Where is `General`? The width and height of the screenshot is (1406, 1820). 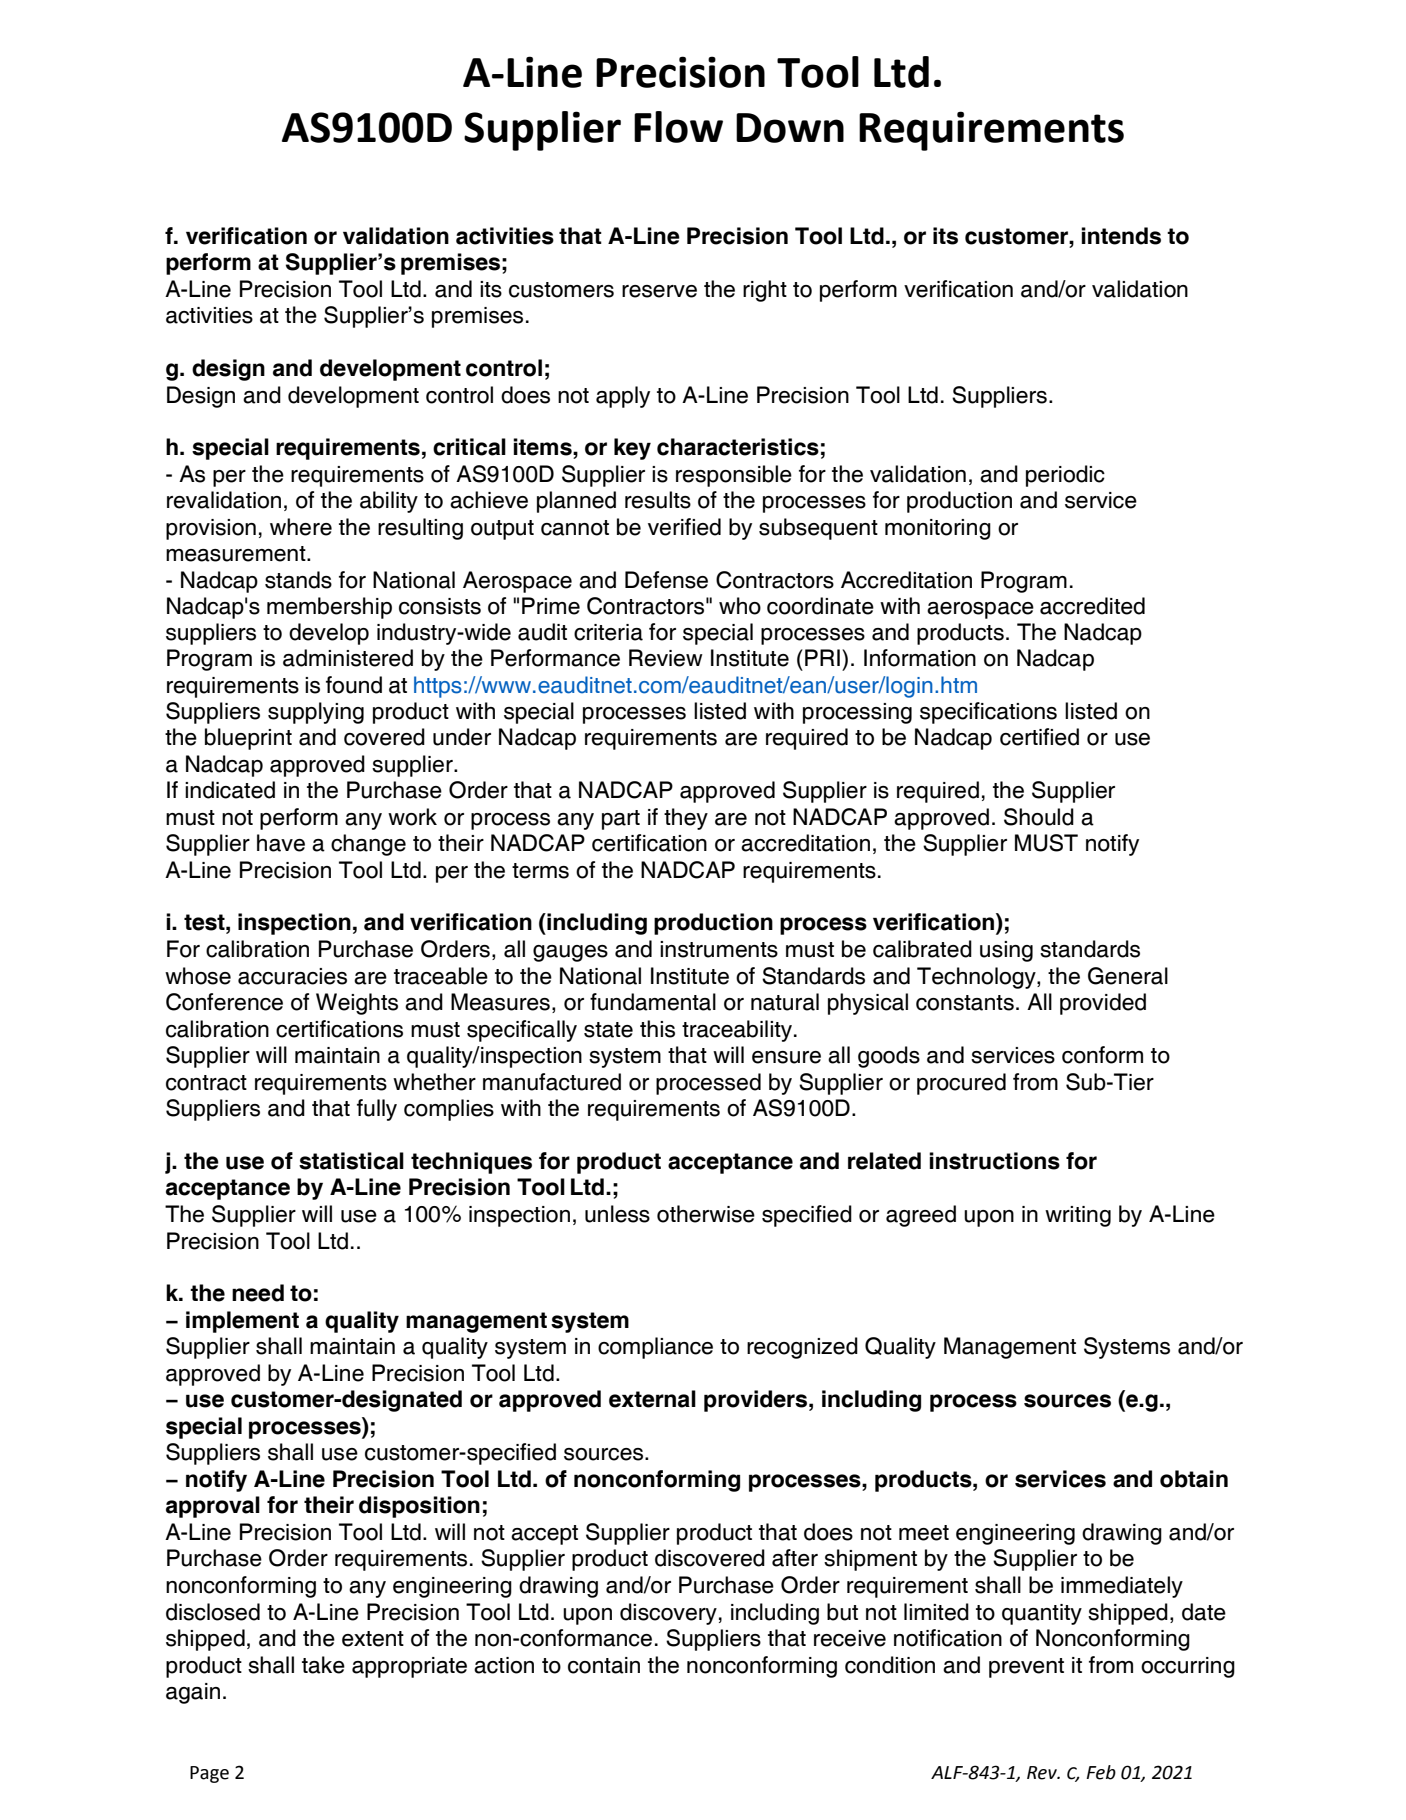 General is located at coordinates (1128, 976).
